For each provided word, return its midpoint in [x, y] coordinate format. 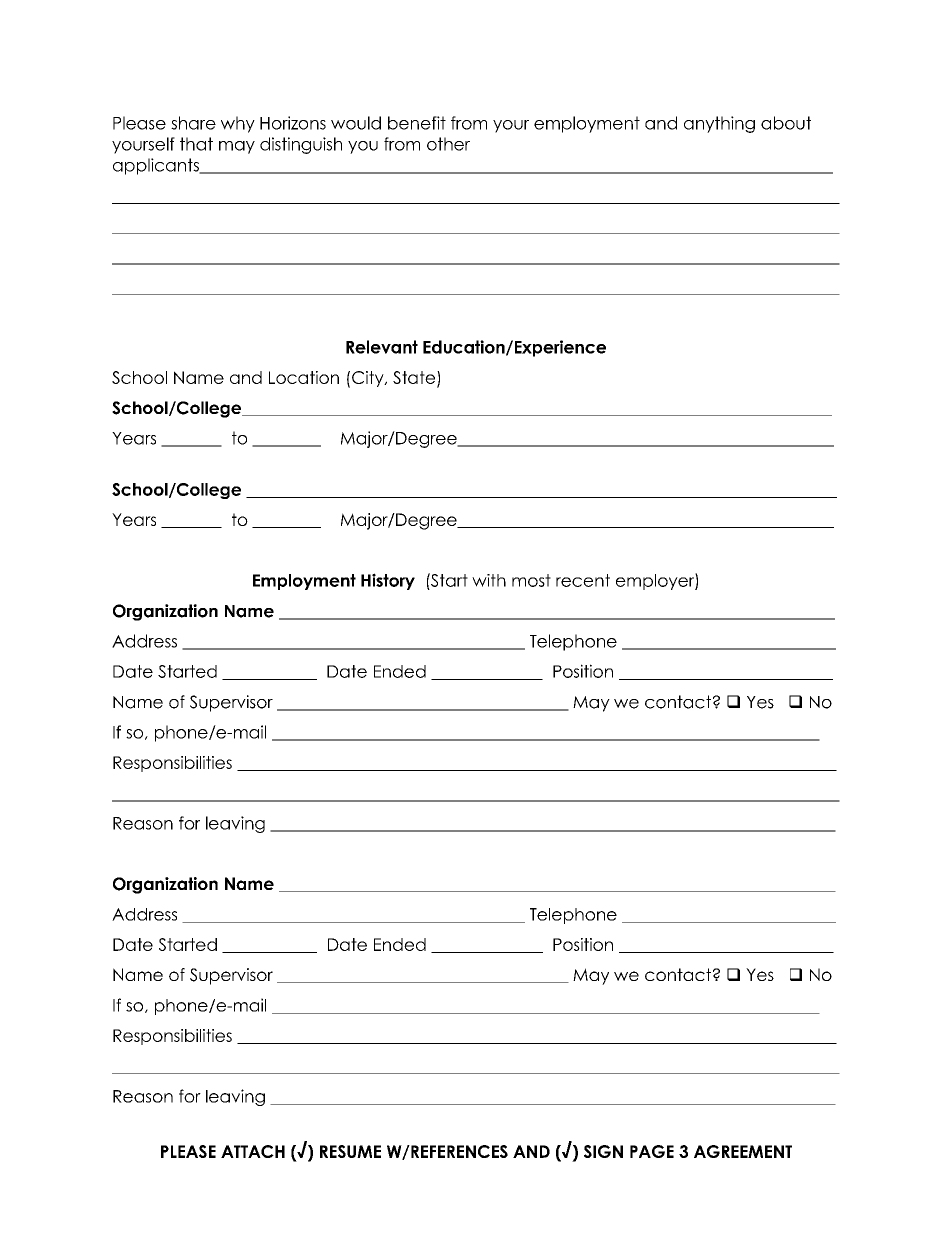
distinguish [301, 145]
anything [719, 124]
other [448, 144]
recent [583, 580]
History [388, 581]
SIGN [603, 1151]
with [489, 580]
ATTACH [253, 1151]
